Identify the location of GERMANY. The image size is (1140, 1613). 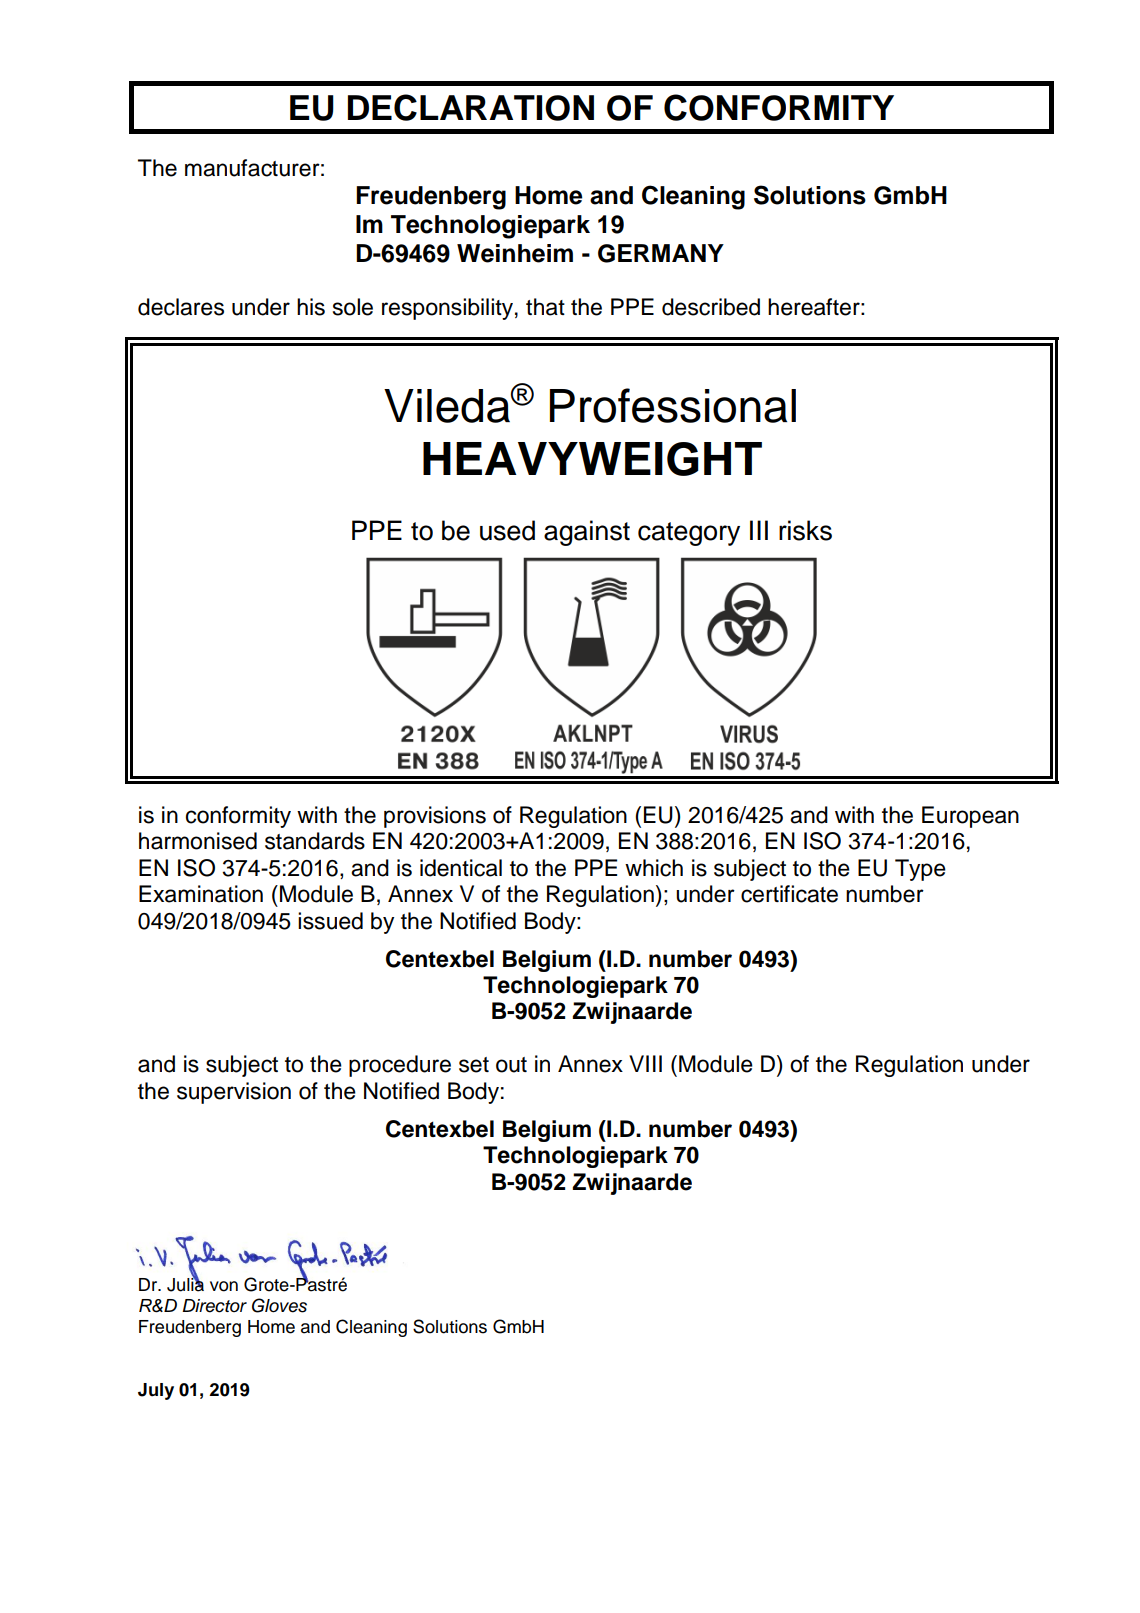
(661, 253).
